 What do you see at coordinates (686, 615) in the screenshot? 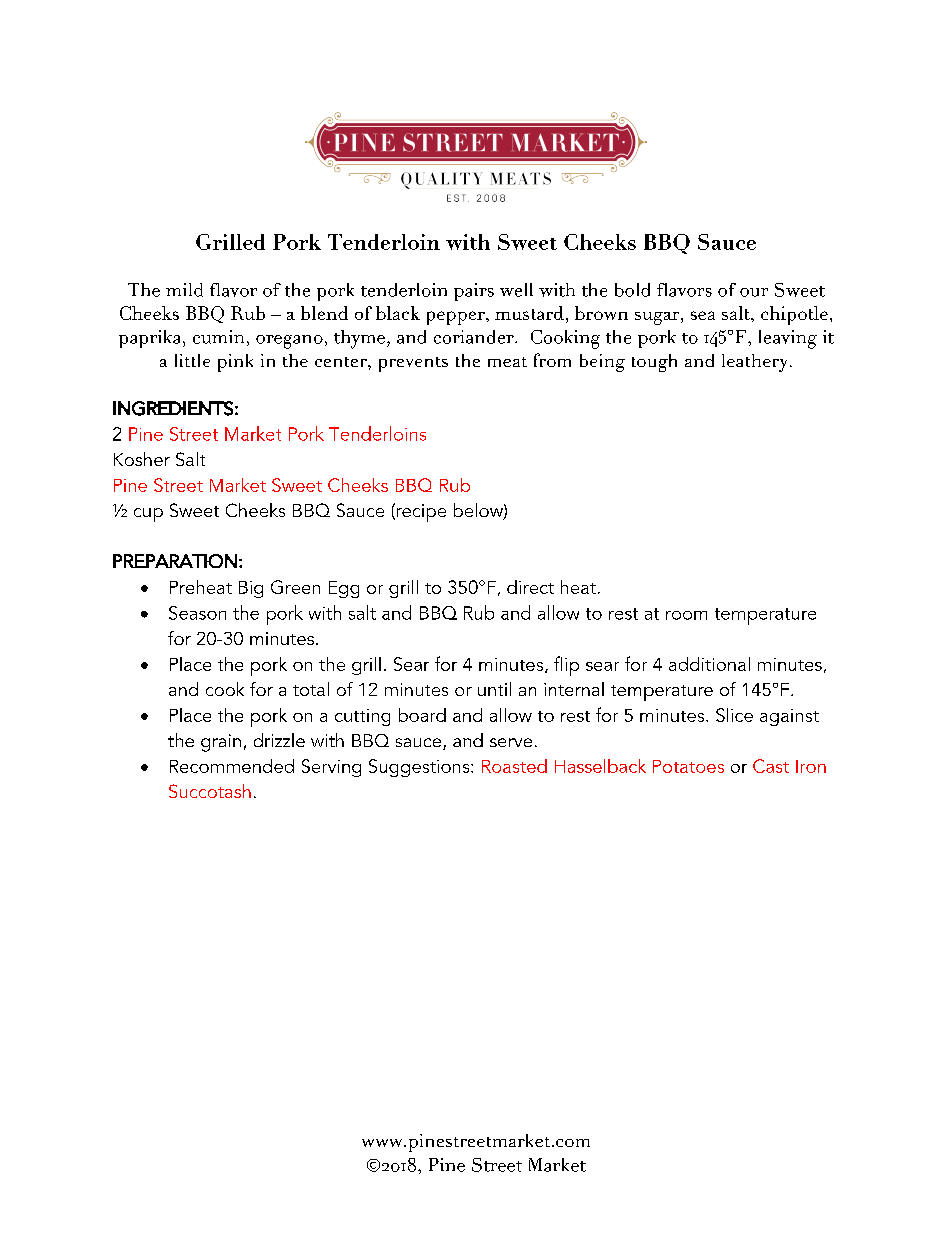
I see `room` at bounding box center [686, 615].
